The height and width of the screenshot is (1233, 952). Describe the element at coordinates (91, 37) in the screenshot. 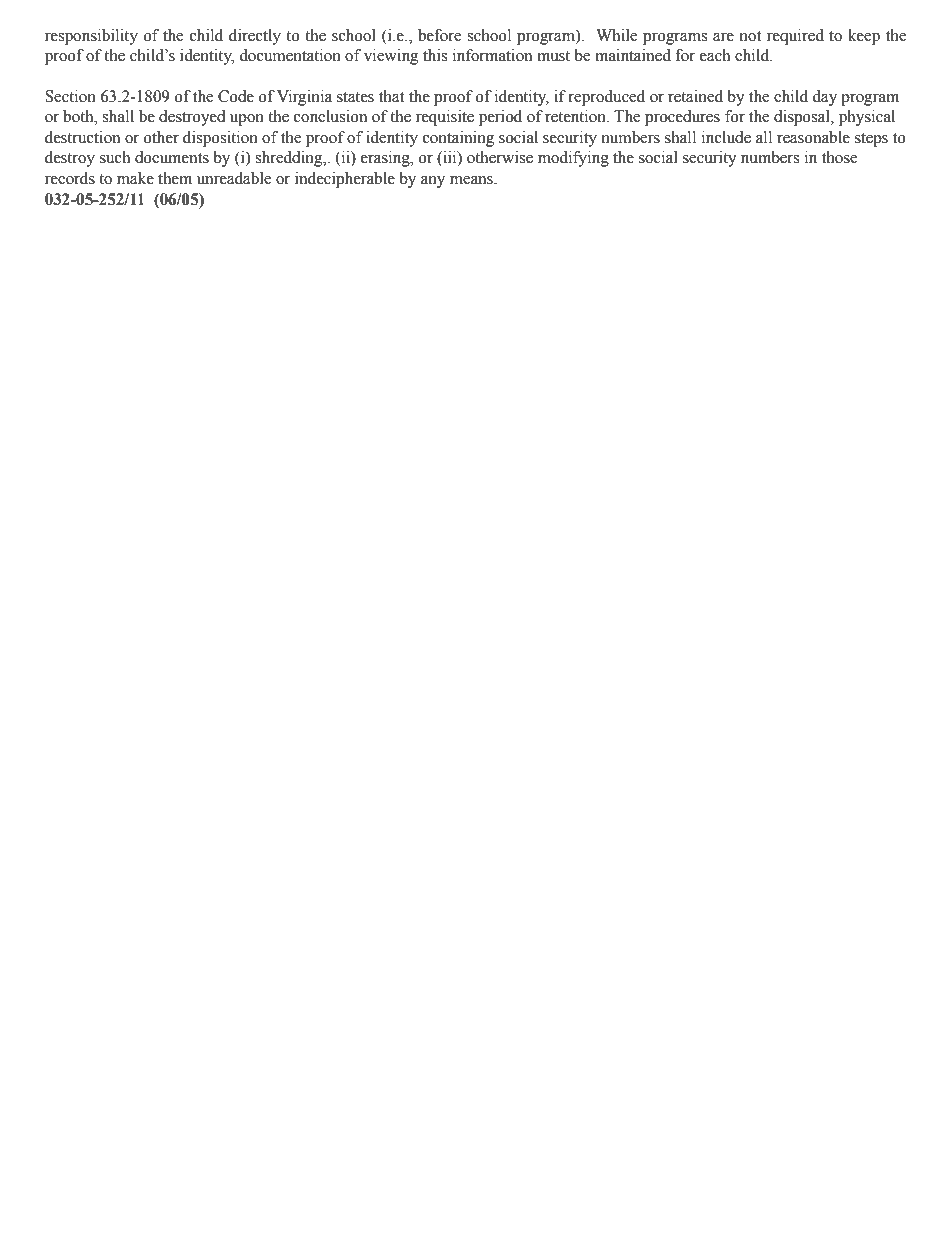

I see `responsibility` at that location.
